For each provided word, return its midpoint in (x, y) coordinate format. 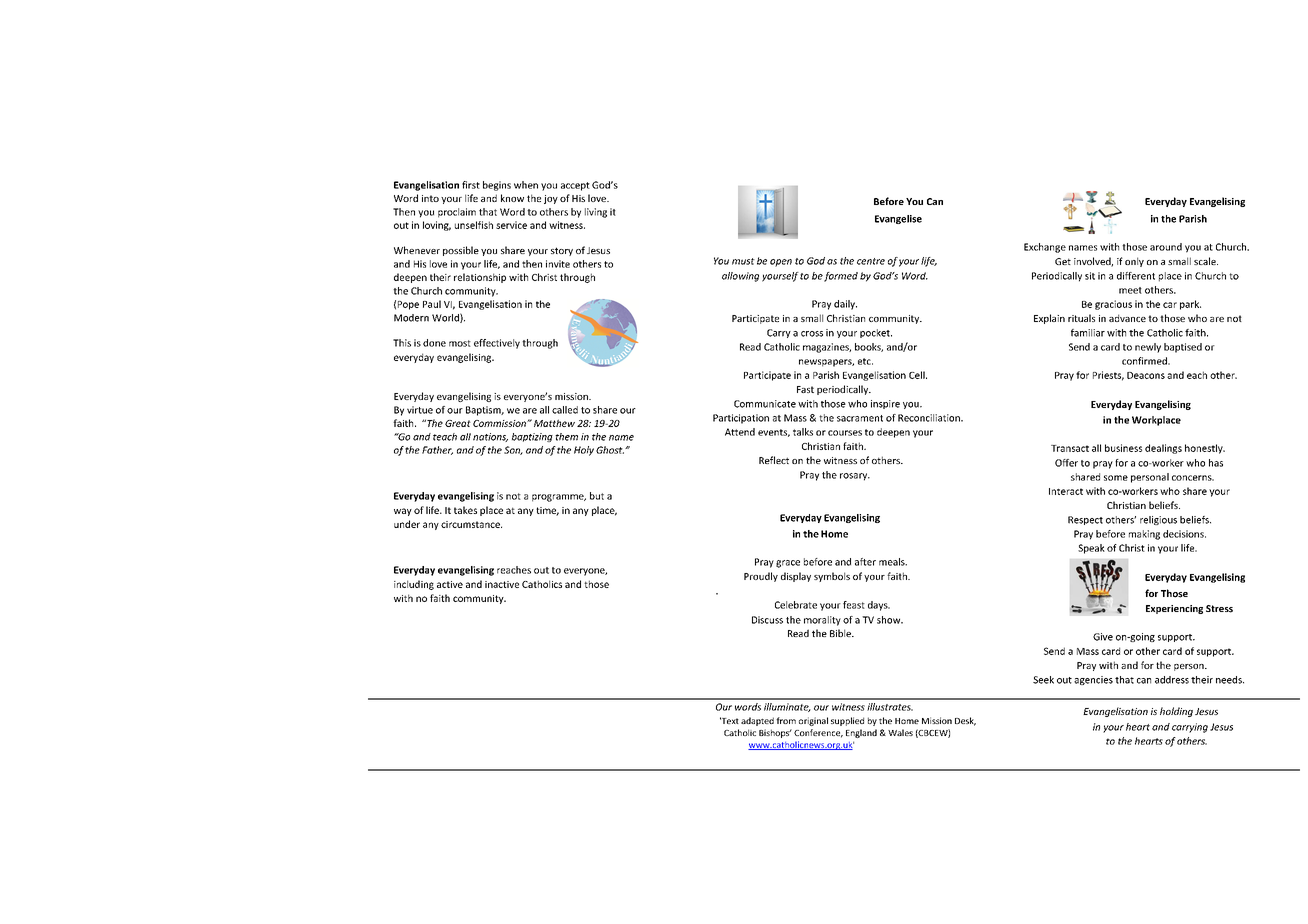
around (1166, 247)
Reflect (774, 460)
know (512, 198)
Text (729, 720)
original (813, 721)
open (781, 263)
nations (490, 437)
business (1123, 448)
